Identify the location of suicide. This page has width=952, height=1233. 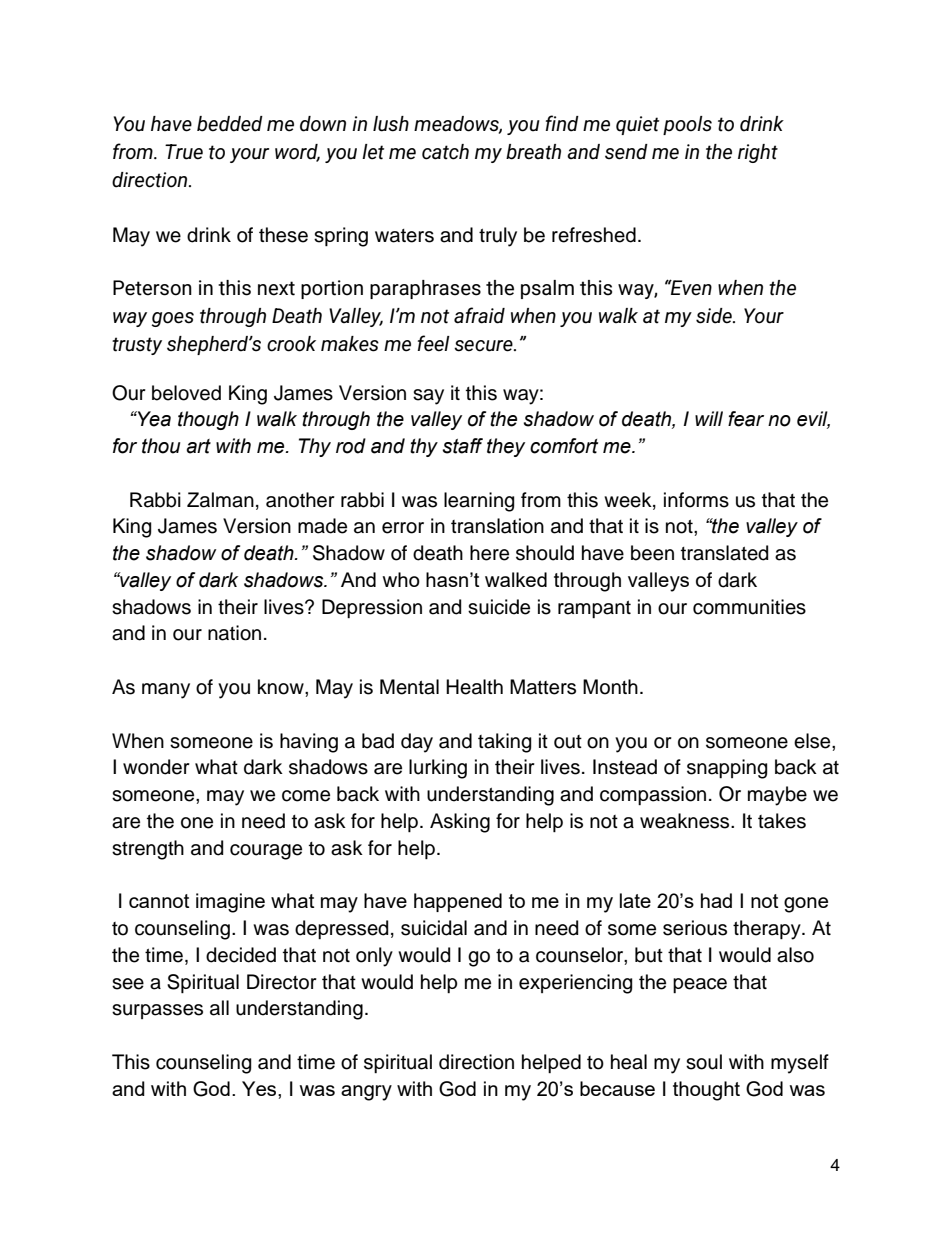
(499, 607).
